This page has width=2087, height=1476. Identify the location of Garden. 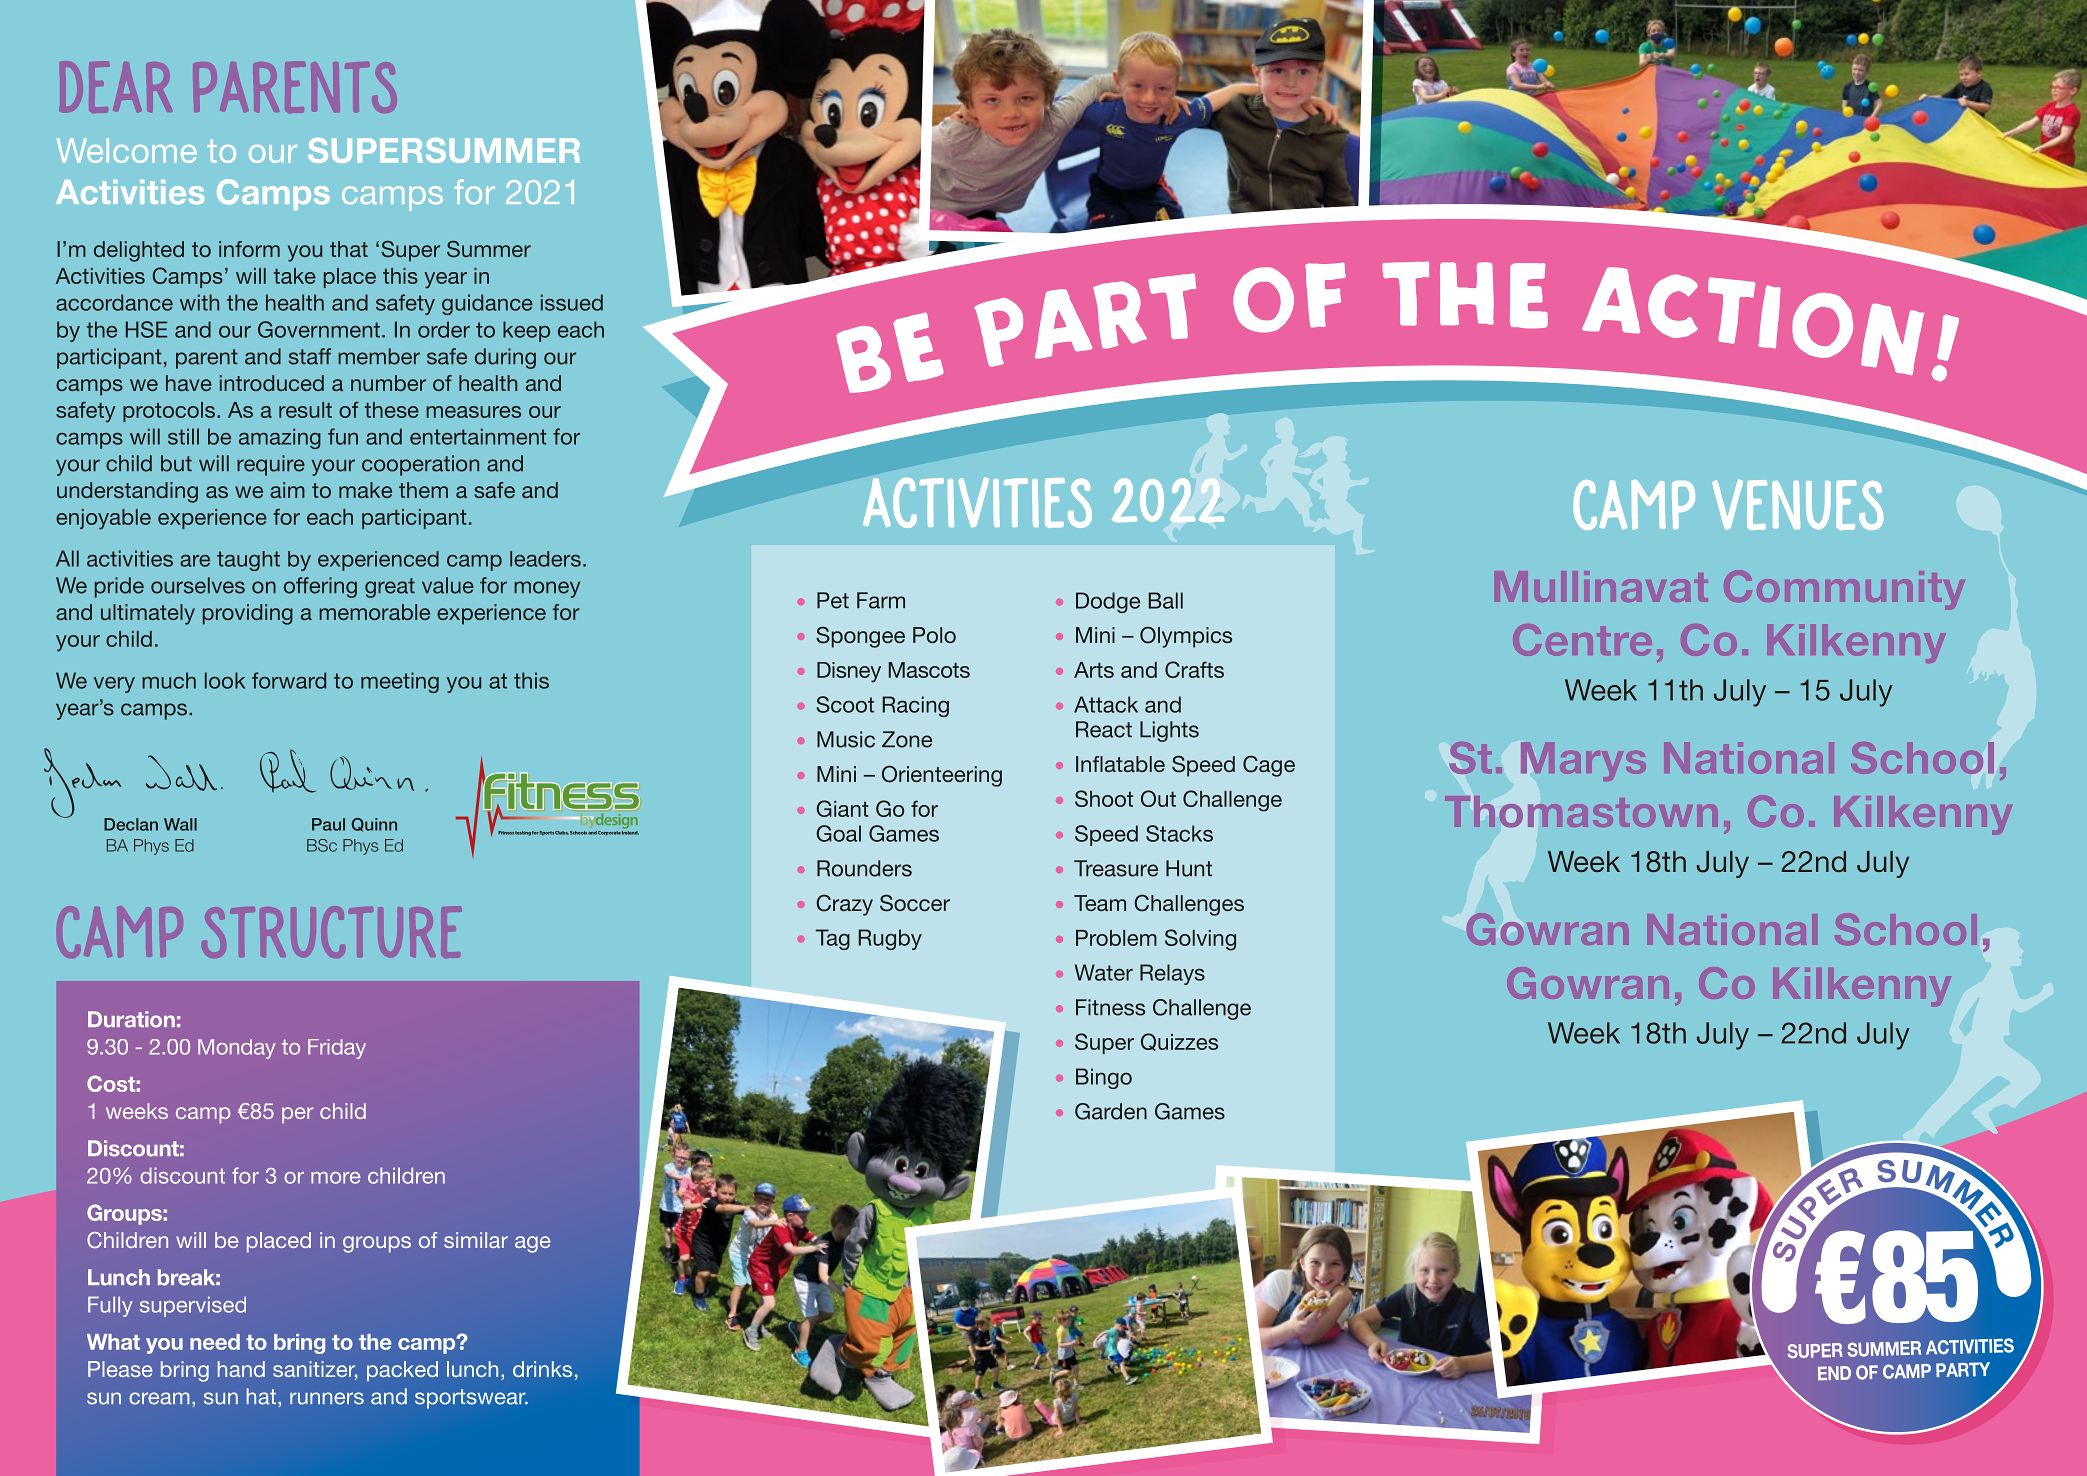
(1111, 1111).
